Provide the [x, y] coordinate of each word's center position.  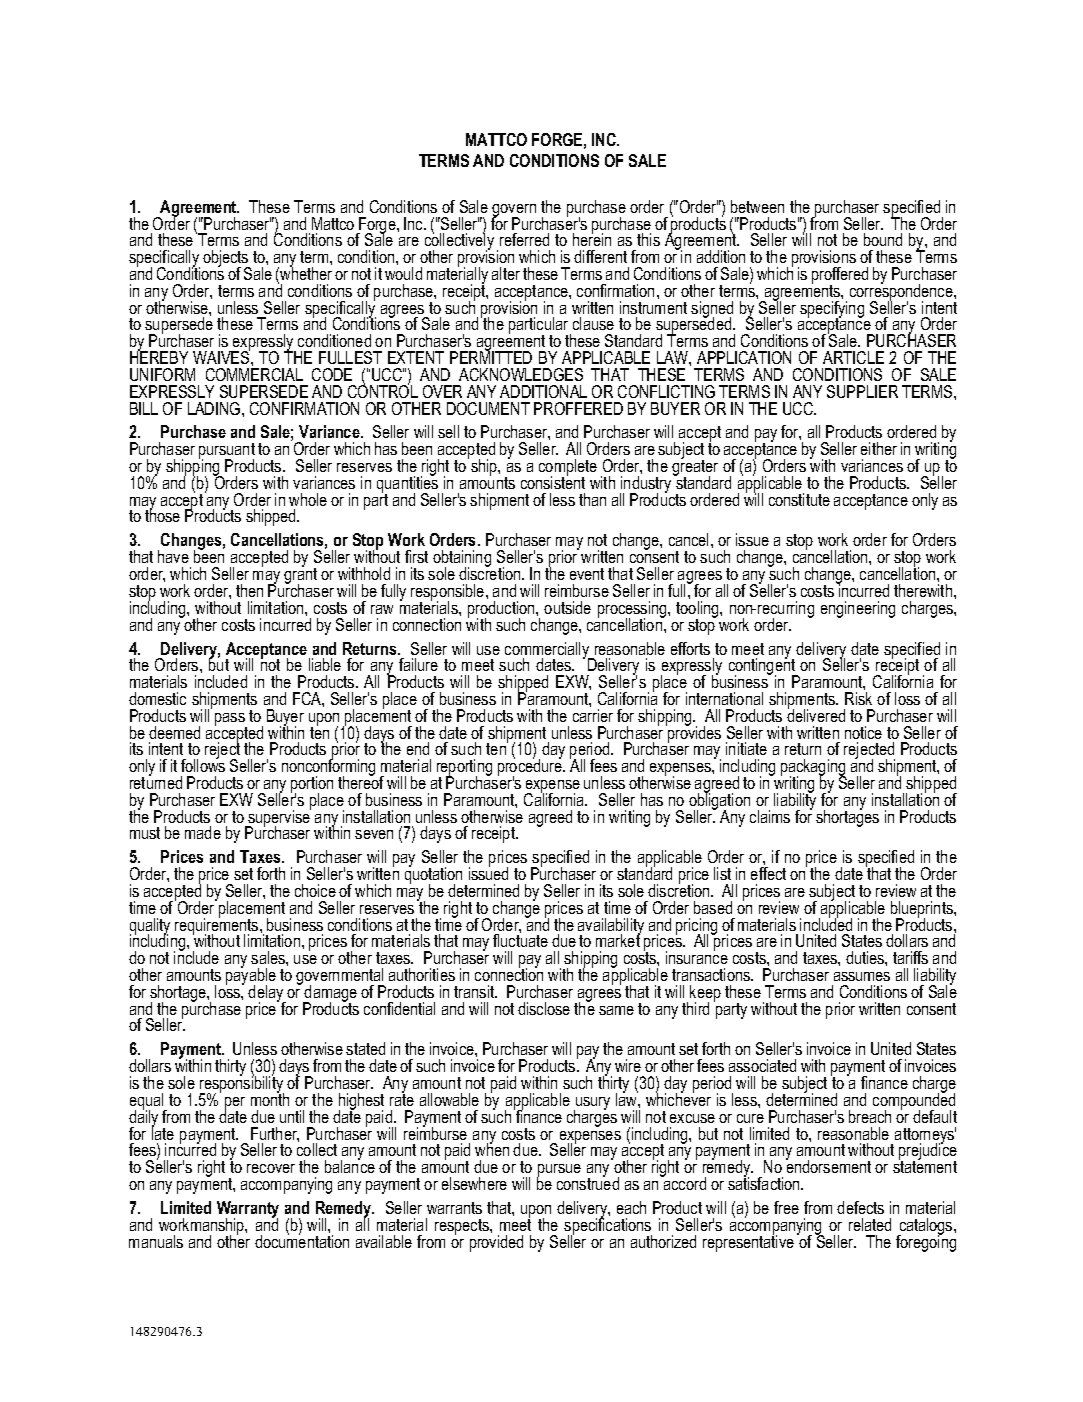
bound [883, 239]
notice [863, 732]
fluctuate [520, 939]
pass [231, 720]
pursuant [227, 452]
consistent [553, 481]
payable [251, 977]
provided [496, 1243]
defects [860, 1207]
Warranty [248, 1210]
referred [524, 239]
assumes [862, 976]
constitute [799, 499]
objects [227, 260]
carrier [593, 715]
